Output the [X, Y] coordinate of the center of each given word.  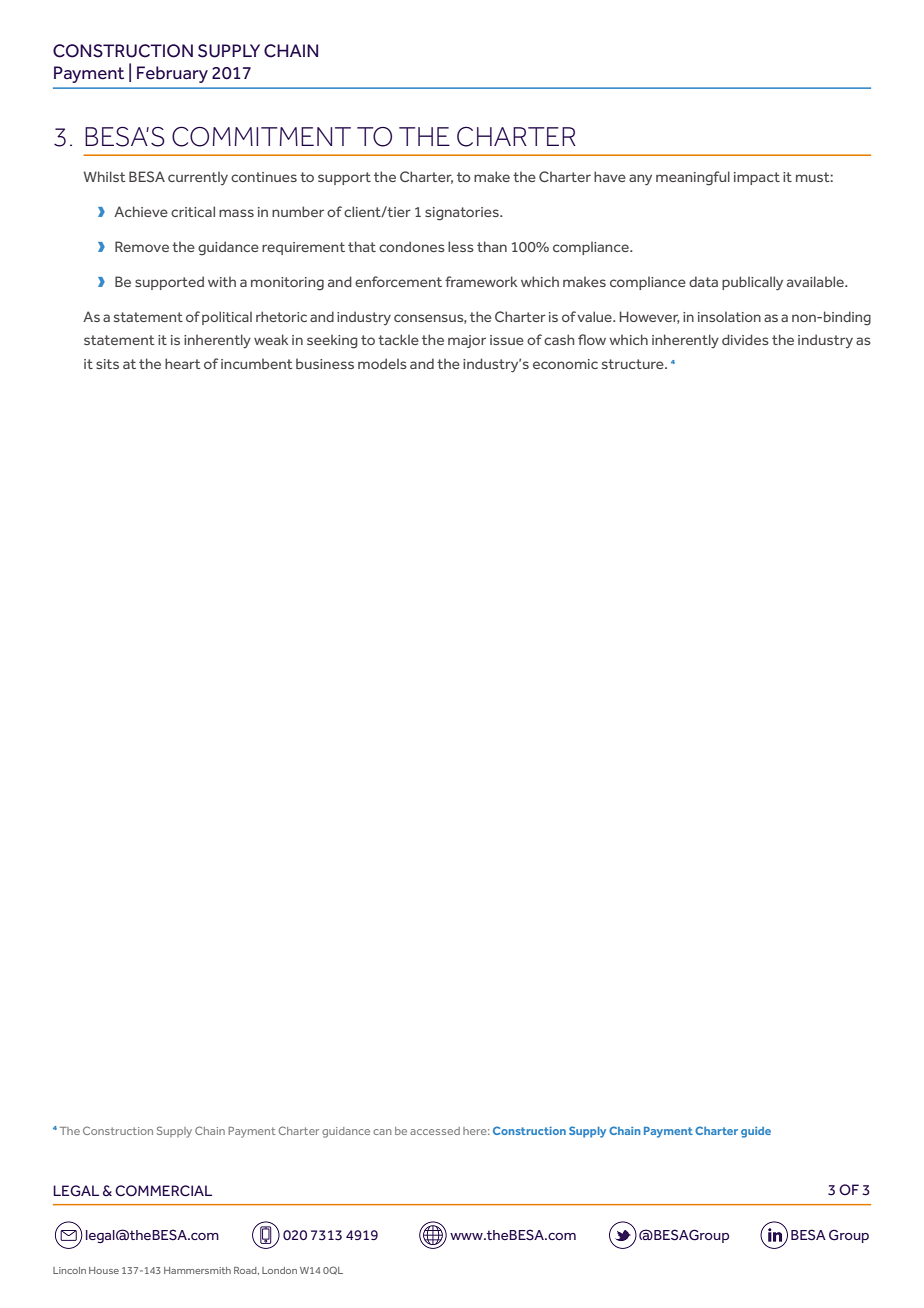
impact [757, 178]
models [382, 363]
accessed [435, 1131]
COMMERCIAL [163, 1191]
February [172, 74]
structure [634, 364]
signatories [463, 214]
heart [183, 363]
